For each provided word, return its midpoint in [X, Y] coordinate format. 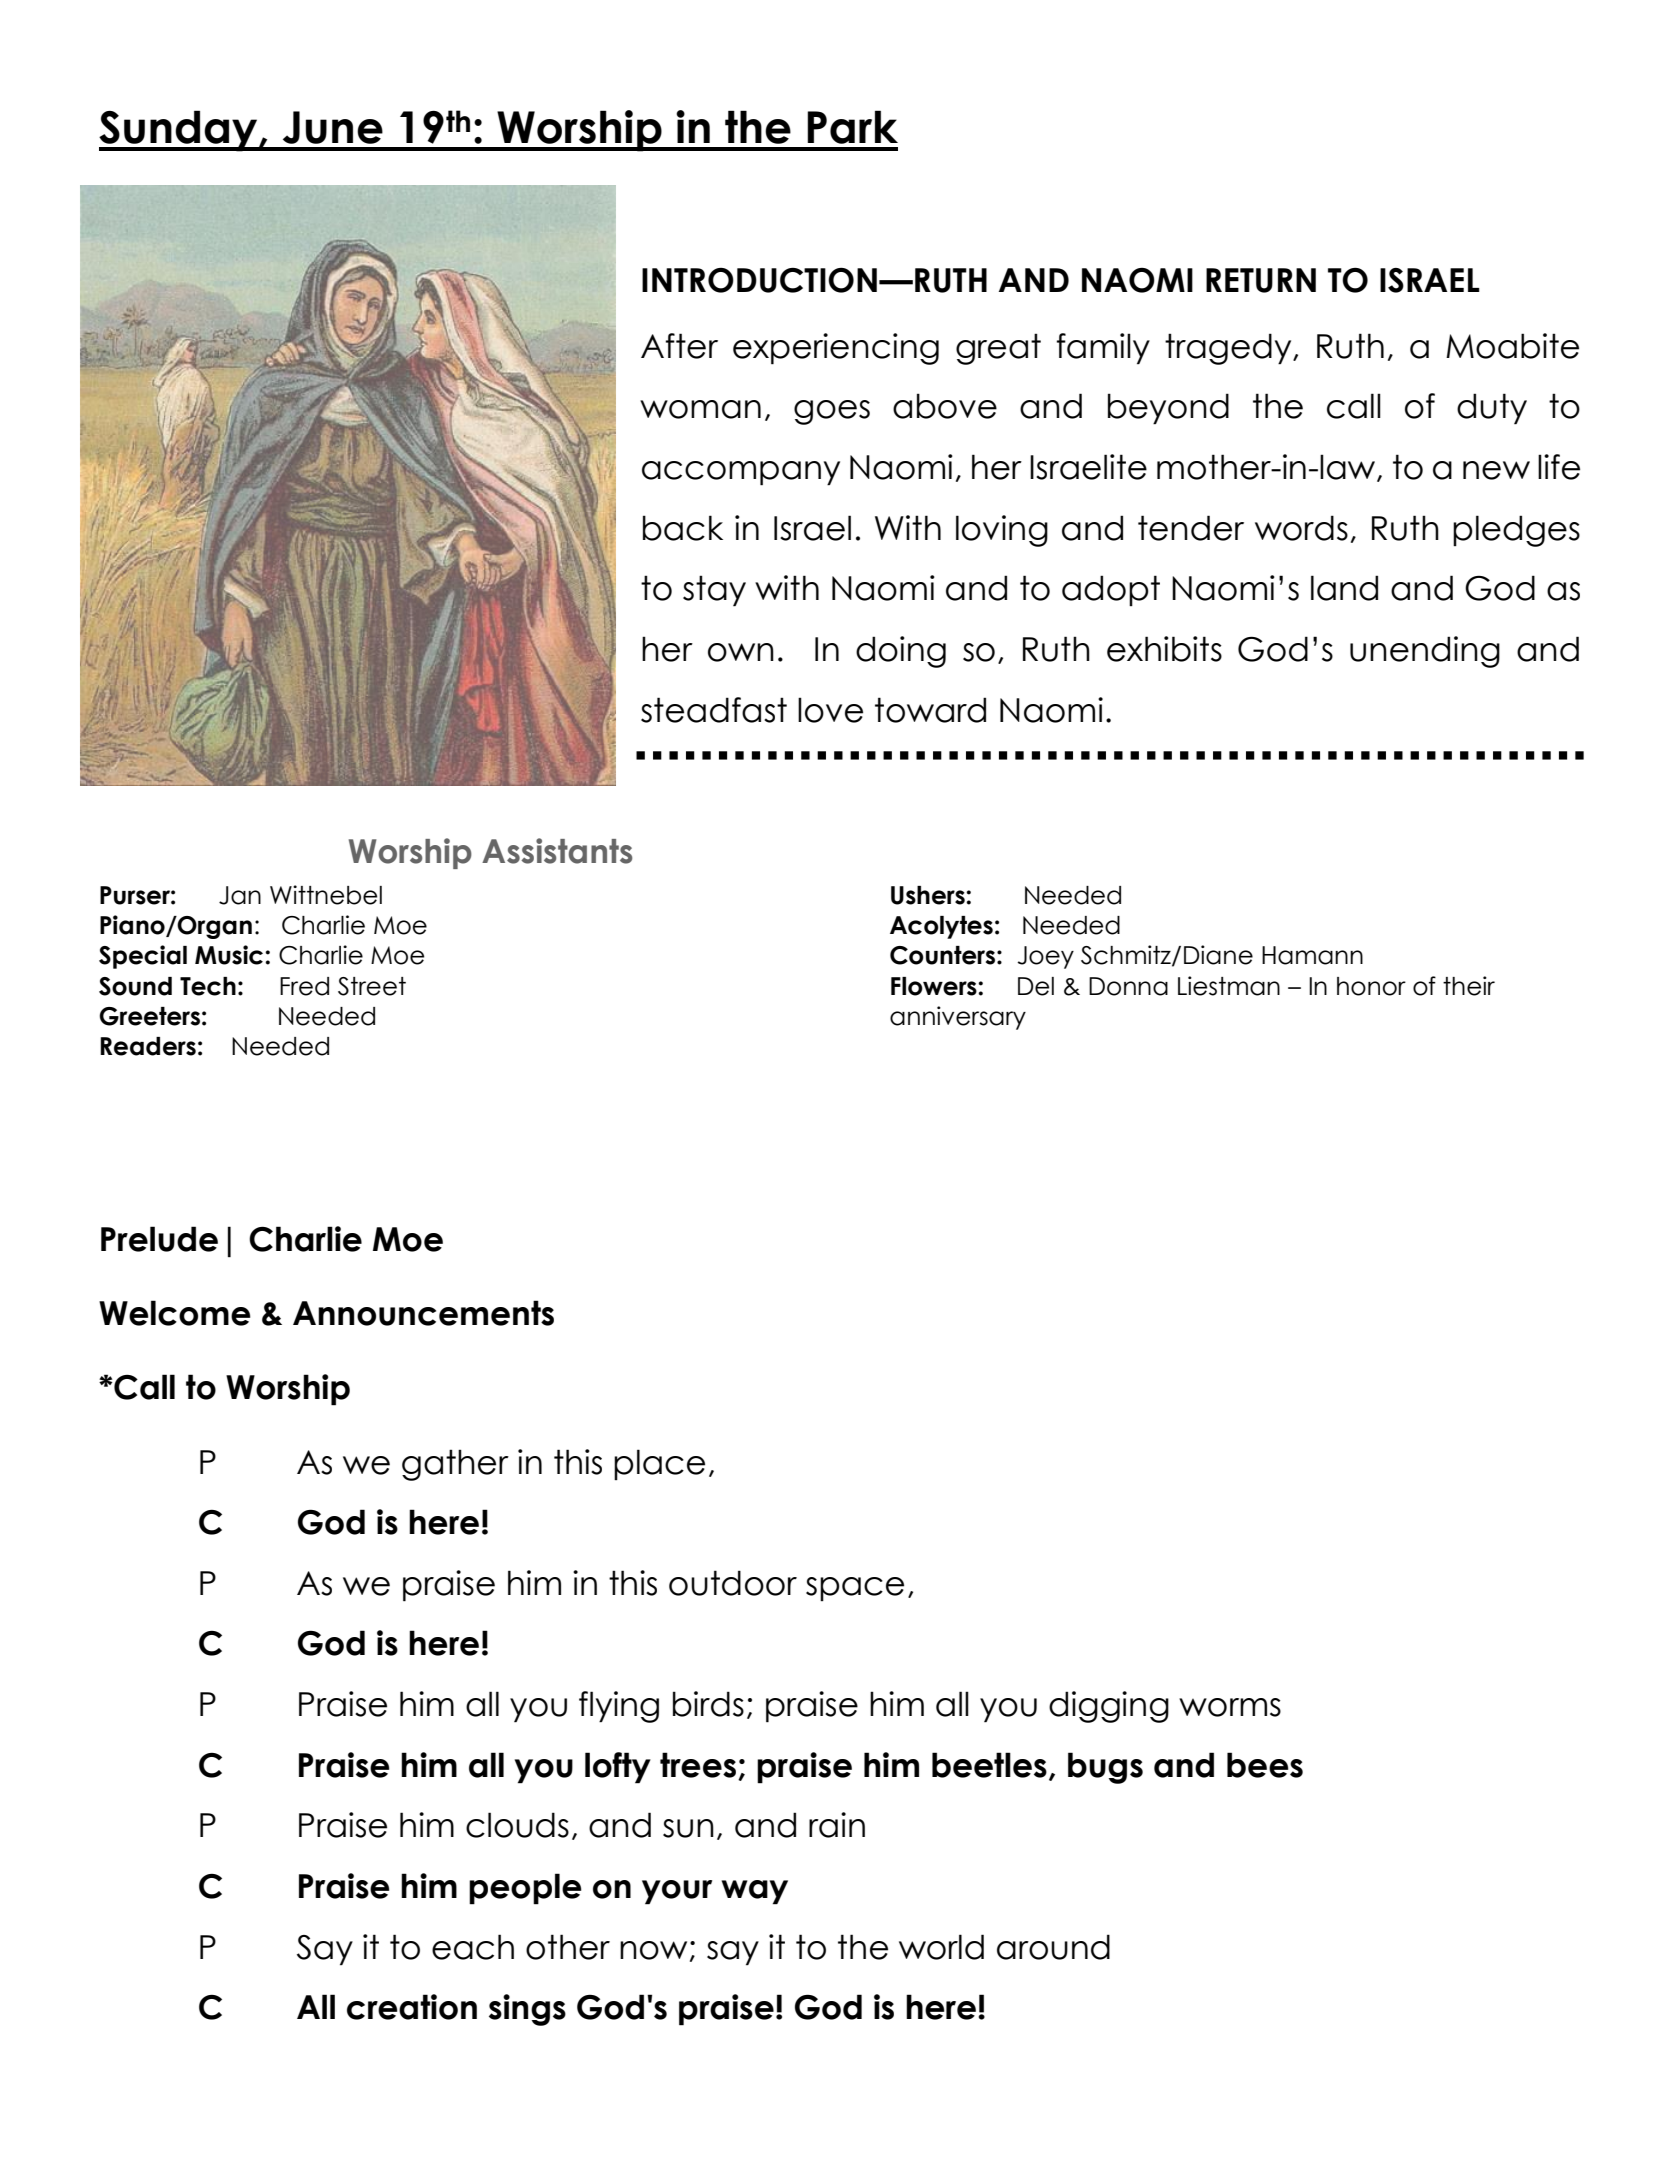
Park [852, 127]
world [941, 1947]
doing [901, 652]
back [683, 528]
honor [1371, 986]
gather [455, 1465]
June [333, 127]
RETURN [1261, 280]
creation [412, 2007]
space [855, 1589]
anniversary [958, 1018]
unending [1425, 652]
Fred [304, 986]
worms [1230, 1707]
